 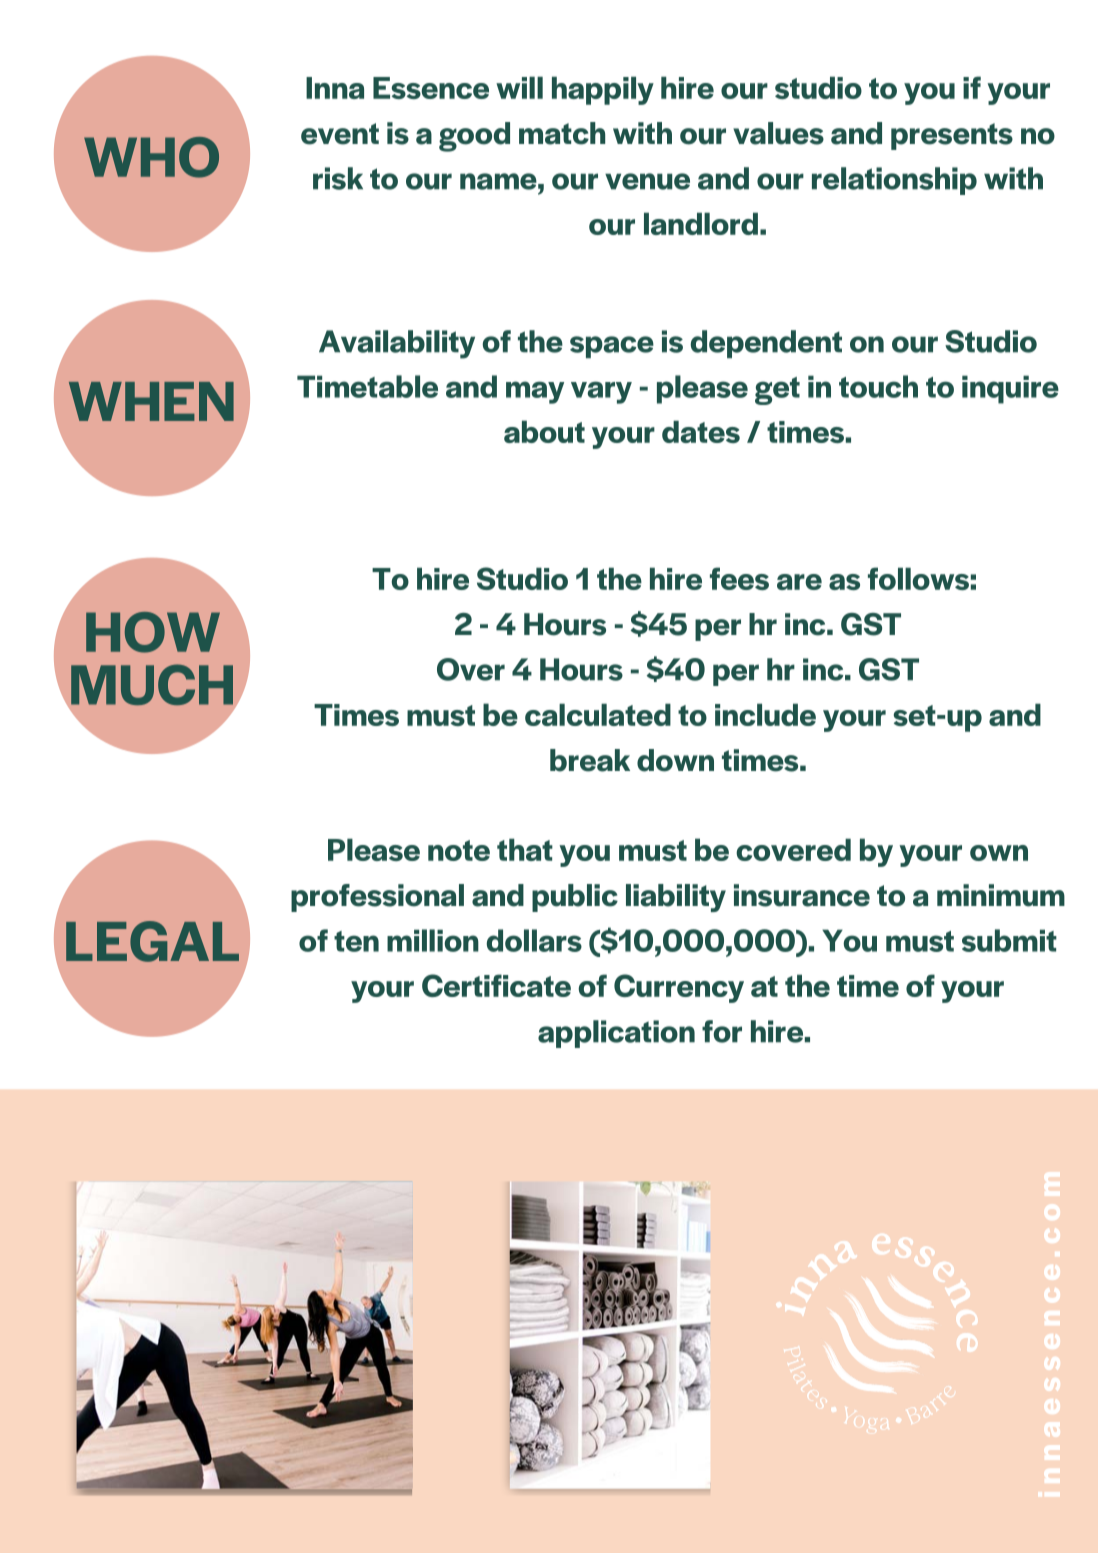 What do you see at coordinates (952, 136) in the screenshot?
I see `presents` at bounding box center [952, 136].
